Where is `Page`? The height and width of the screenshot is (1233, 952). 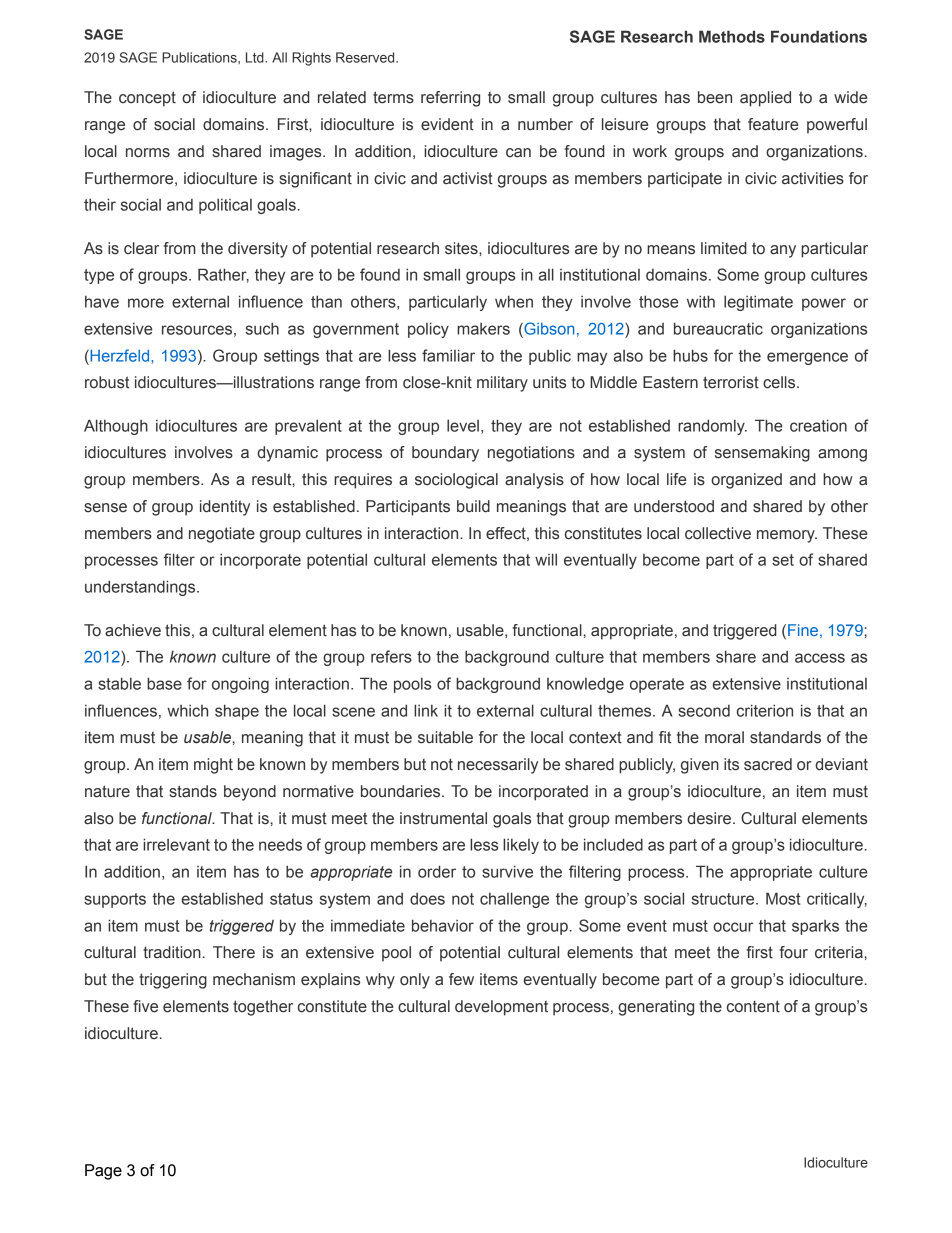
Page is located at coordinates (103, 1172).
